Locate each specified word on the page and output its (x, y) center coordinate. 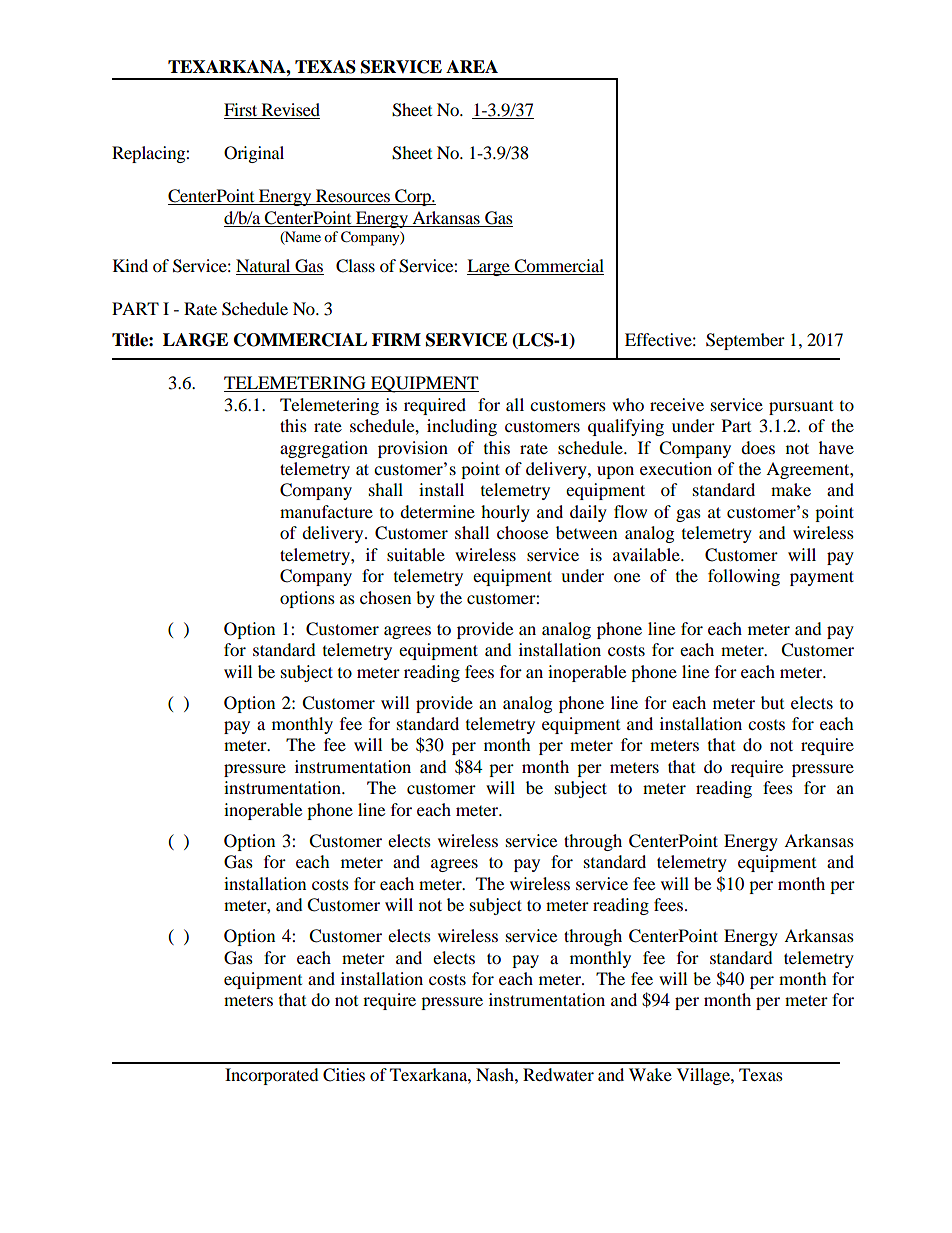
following (744, 577)
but (772, 702)
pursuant (801, 408)
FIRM (396, 339)
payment (822, 578)
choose (522, 532)
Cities (344, 1075)
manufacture (326, 511)
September (745, 341)
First (242, 111)
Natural (264, 267)
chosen (385, 597)
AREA (472, 66)
